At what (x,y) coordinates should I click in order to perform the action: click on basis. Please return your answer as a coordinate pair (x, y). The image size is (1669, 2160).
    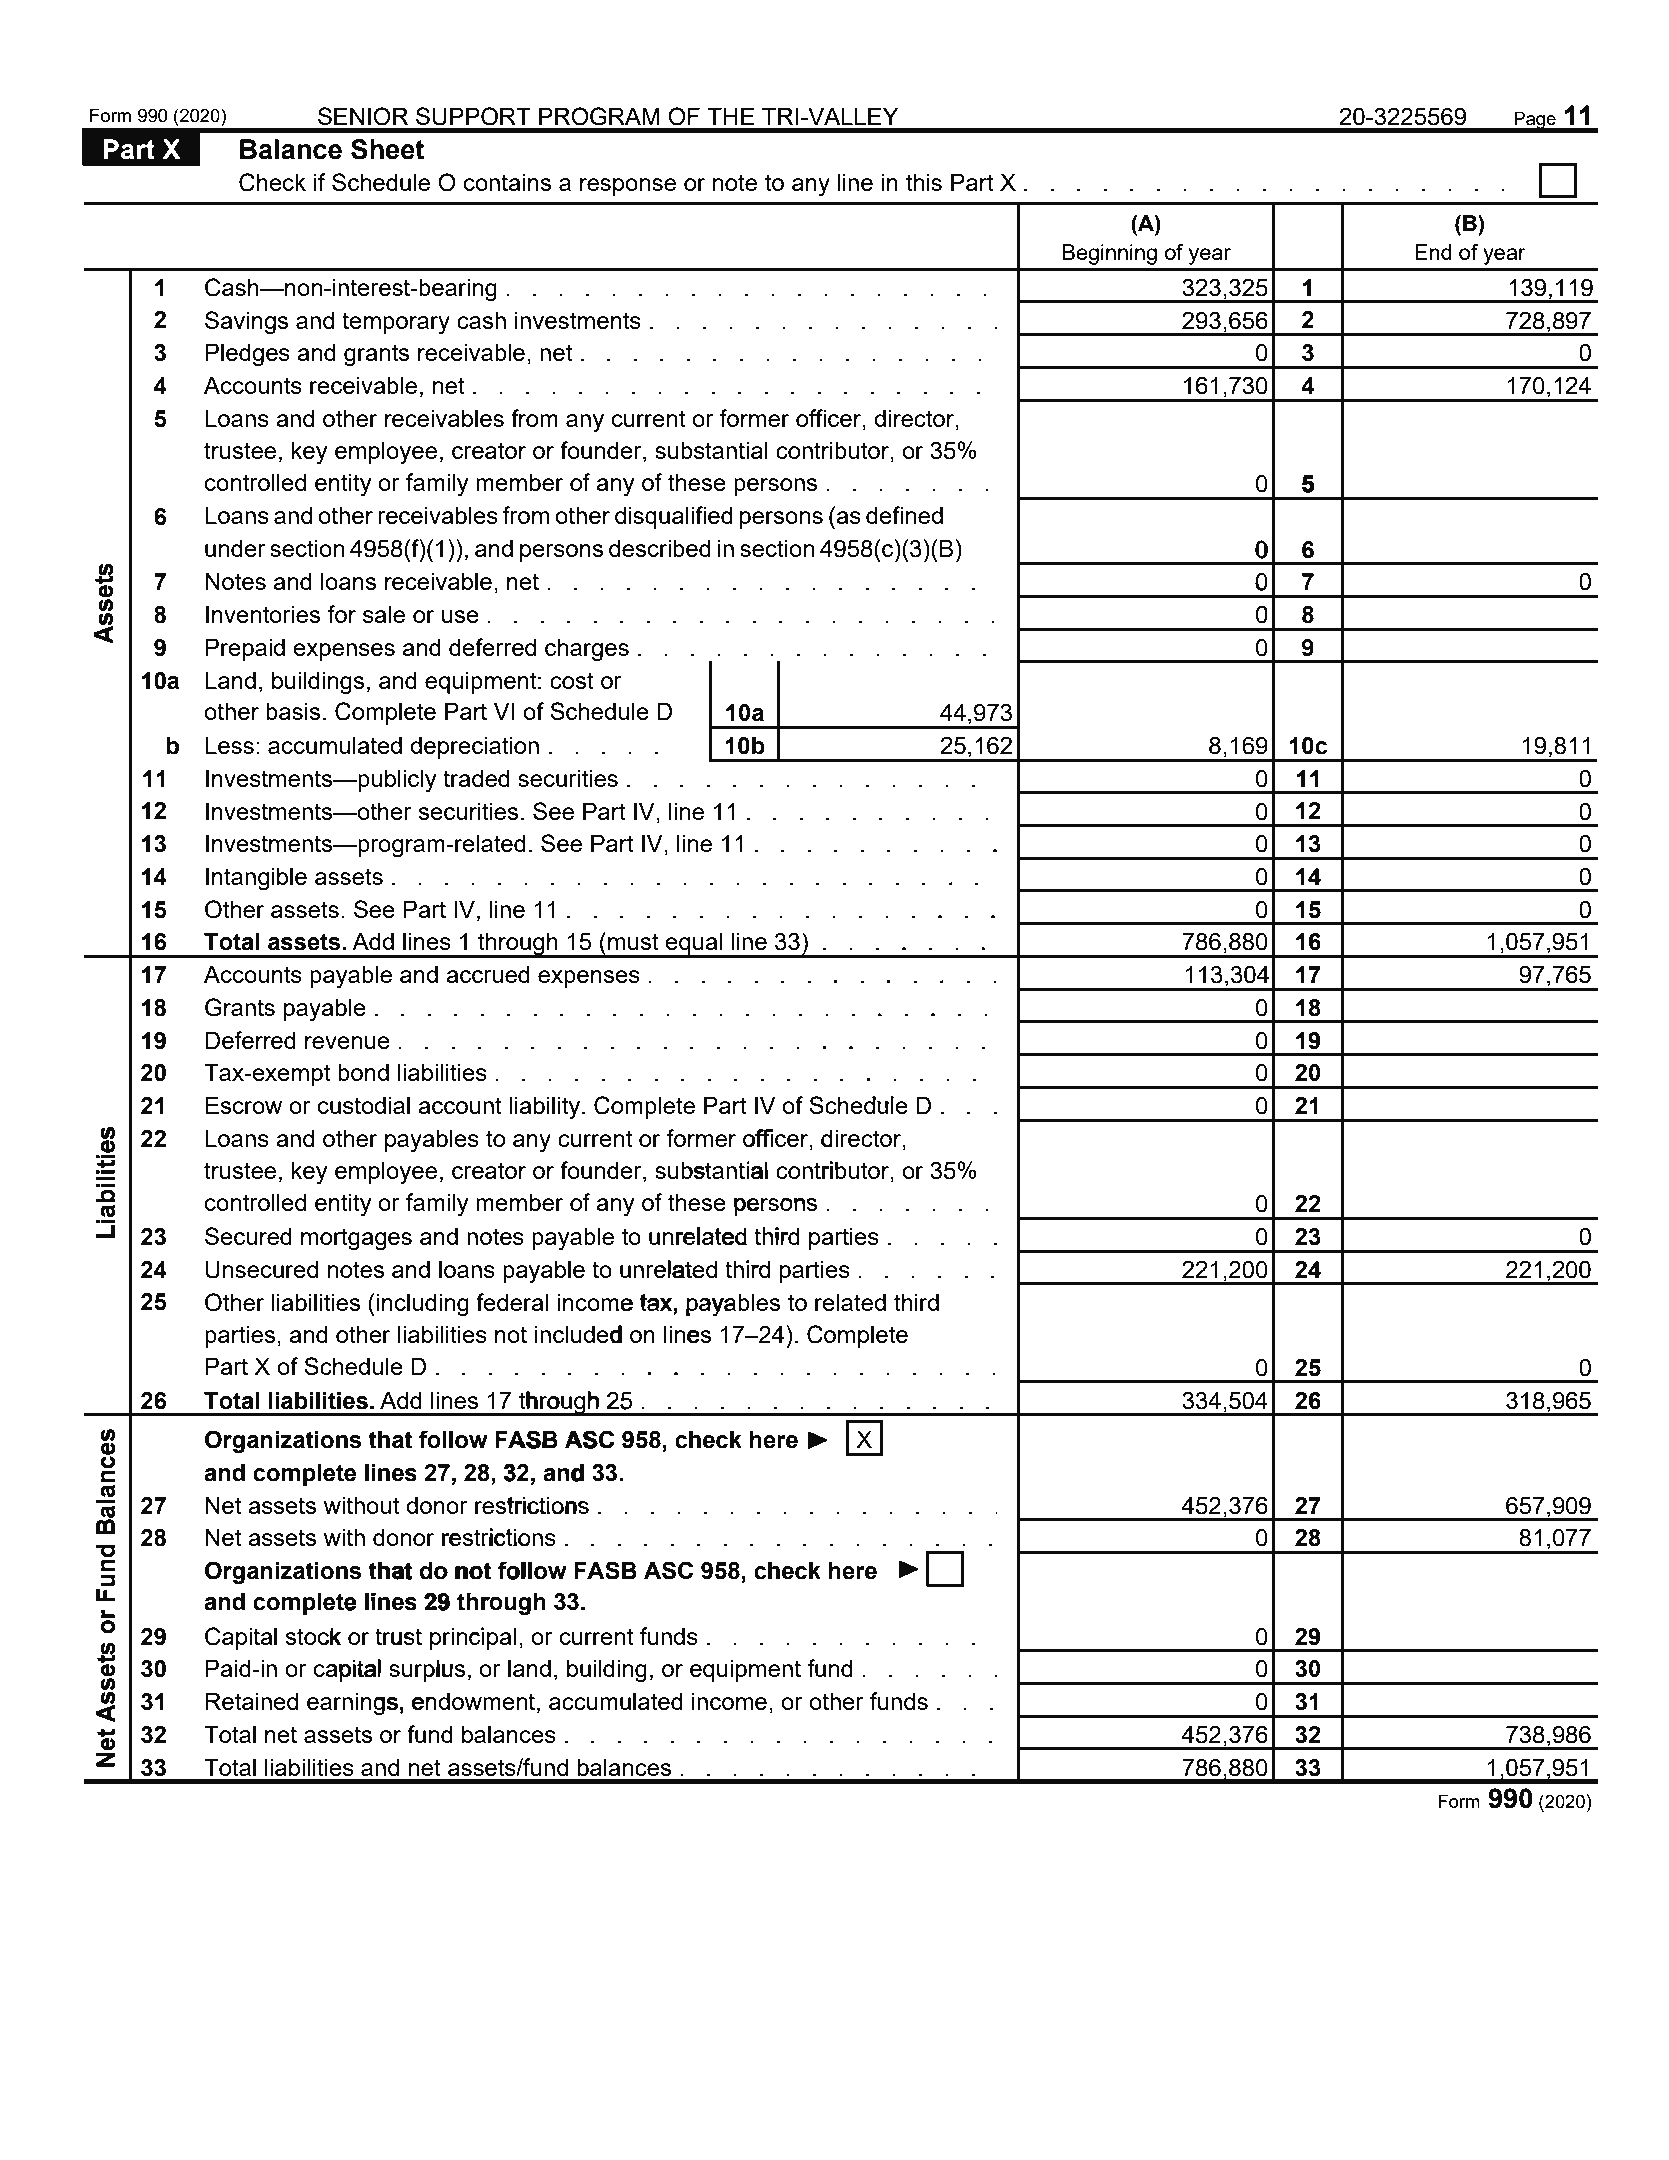
    Looking at the image, I should click on (293, 711).
